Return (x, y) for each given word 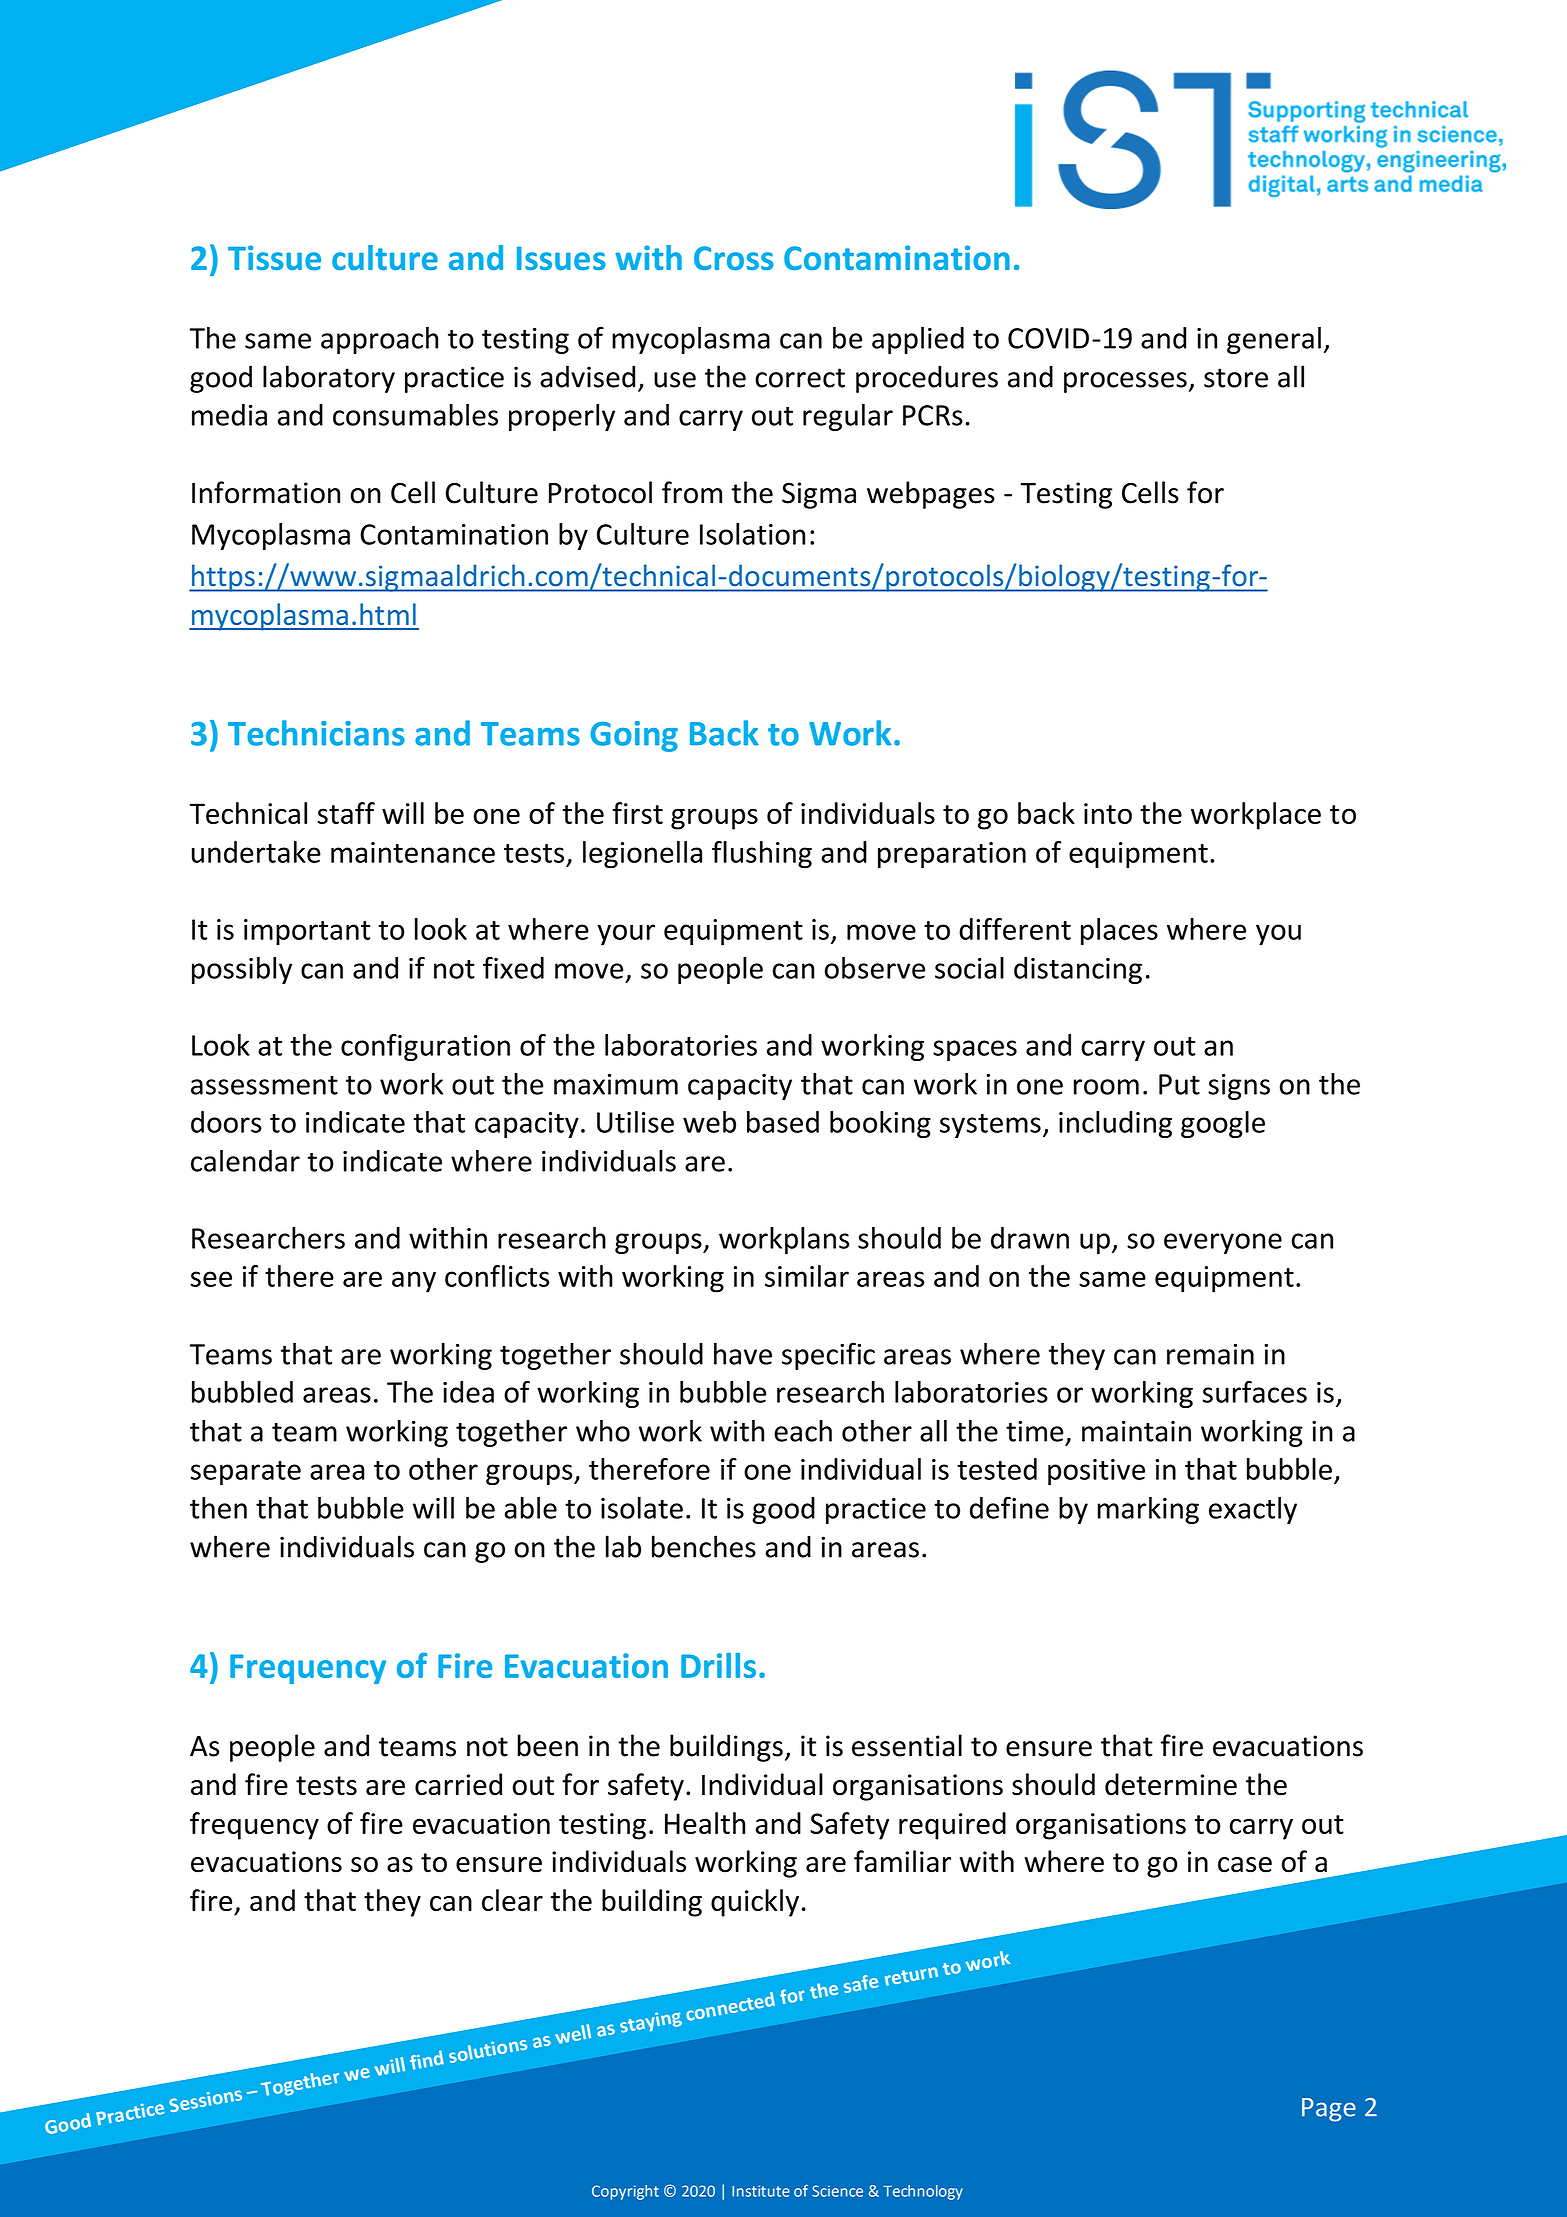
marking (1148, 1510)
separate (246, 1473)
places (1119, 932)
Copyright (625, 2192)
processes (1125, 382)
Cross (733, 258)
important (307, 932)
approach (379, 340)
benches (704, 1546)
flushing (762, 855)
